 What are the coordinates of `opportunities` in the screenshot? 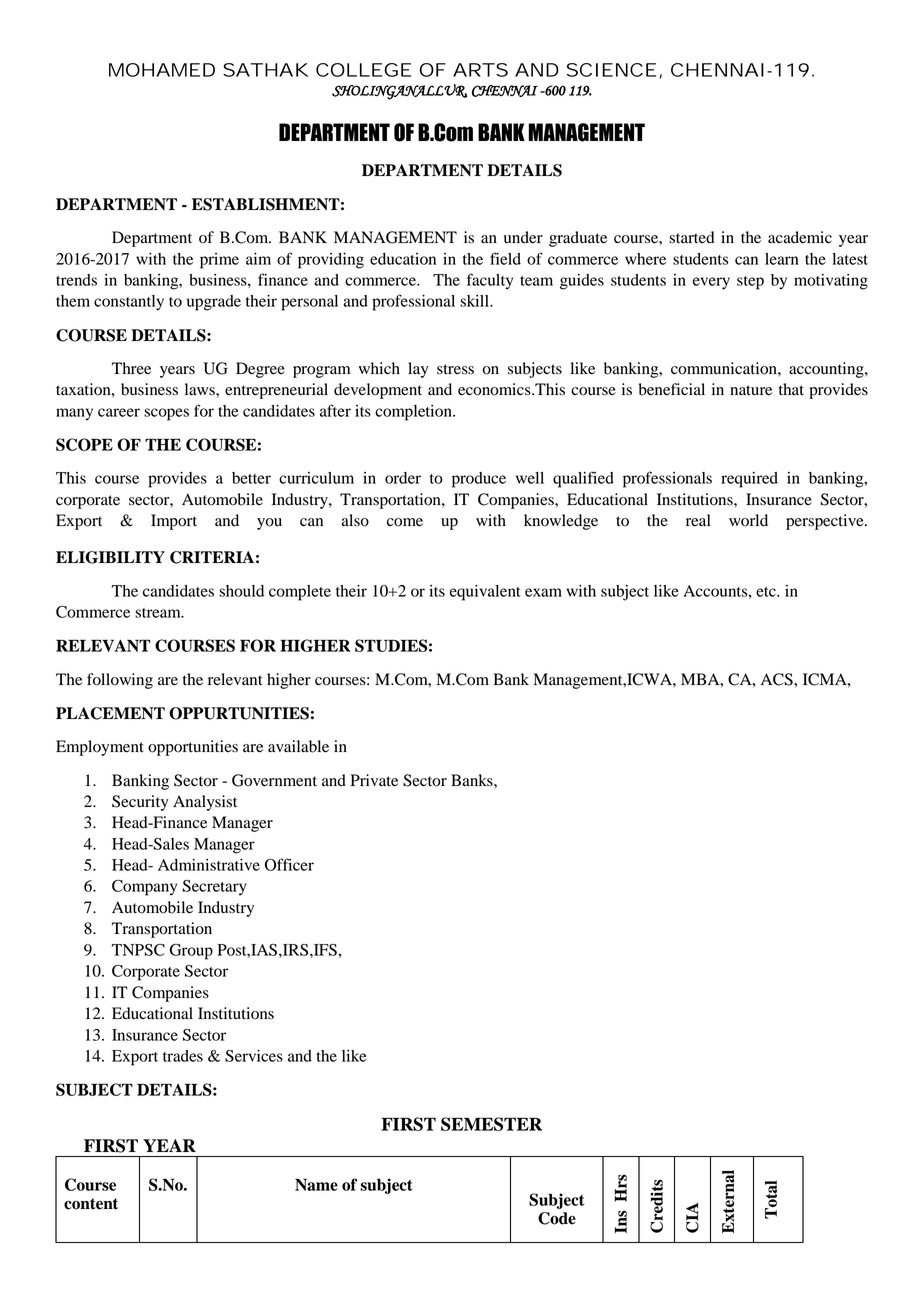 It's located at (193, 748).
